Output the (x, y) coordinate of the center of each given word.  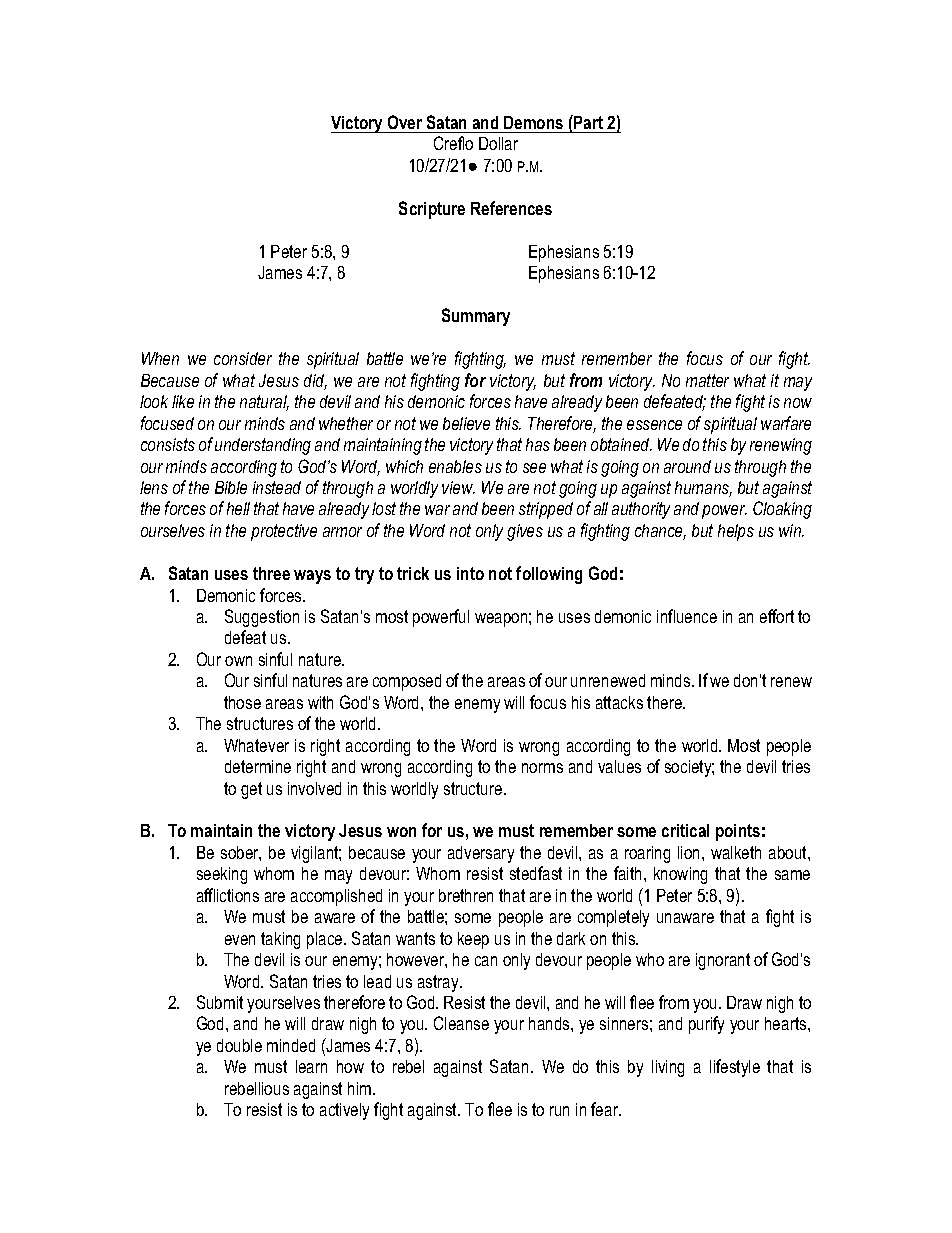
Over (405, 122)
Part (587, 122)
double (239, 1045)
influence (687, 616)
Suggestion (262, 618)
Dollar (498, 143)
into (470, 573)
